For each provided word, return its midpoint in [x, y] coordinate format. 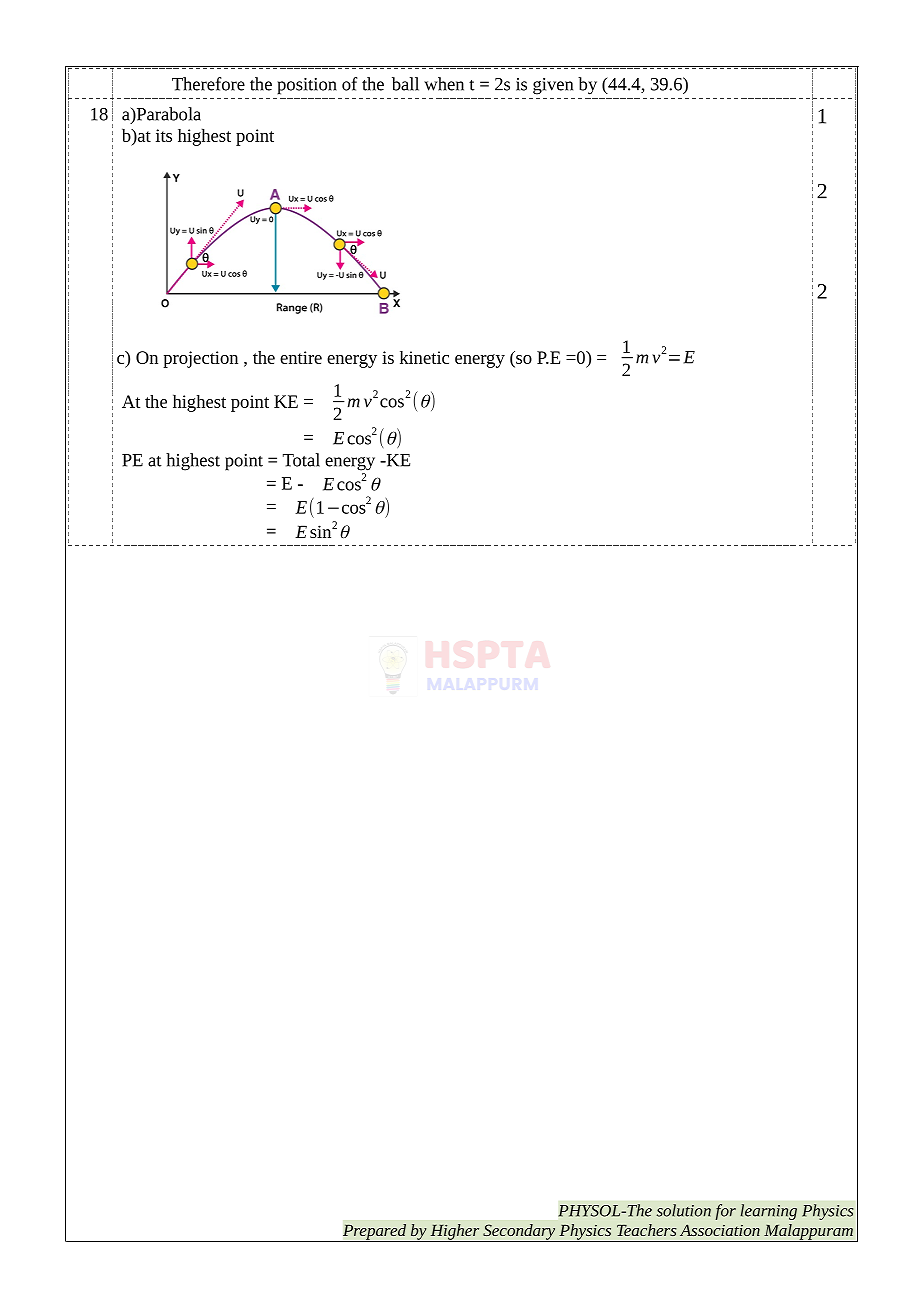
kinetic [424, 357]
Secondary [519, 1233]
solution [684, 1210]
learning [769, 1212]
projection [200, 359]
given [553, 86]
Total [301, 460]
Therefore [208, 84]
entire [301, 357]
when [444, 84]
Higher [455, 1233]
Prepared [374, 1233]
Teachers [647, 1230]
